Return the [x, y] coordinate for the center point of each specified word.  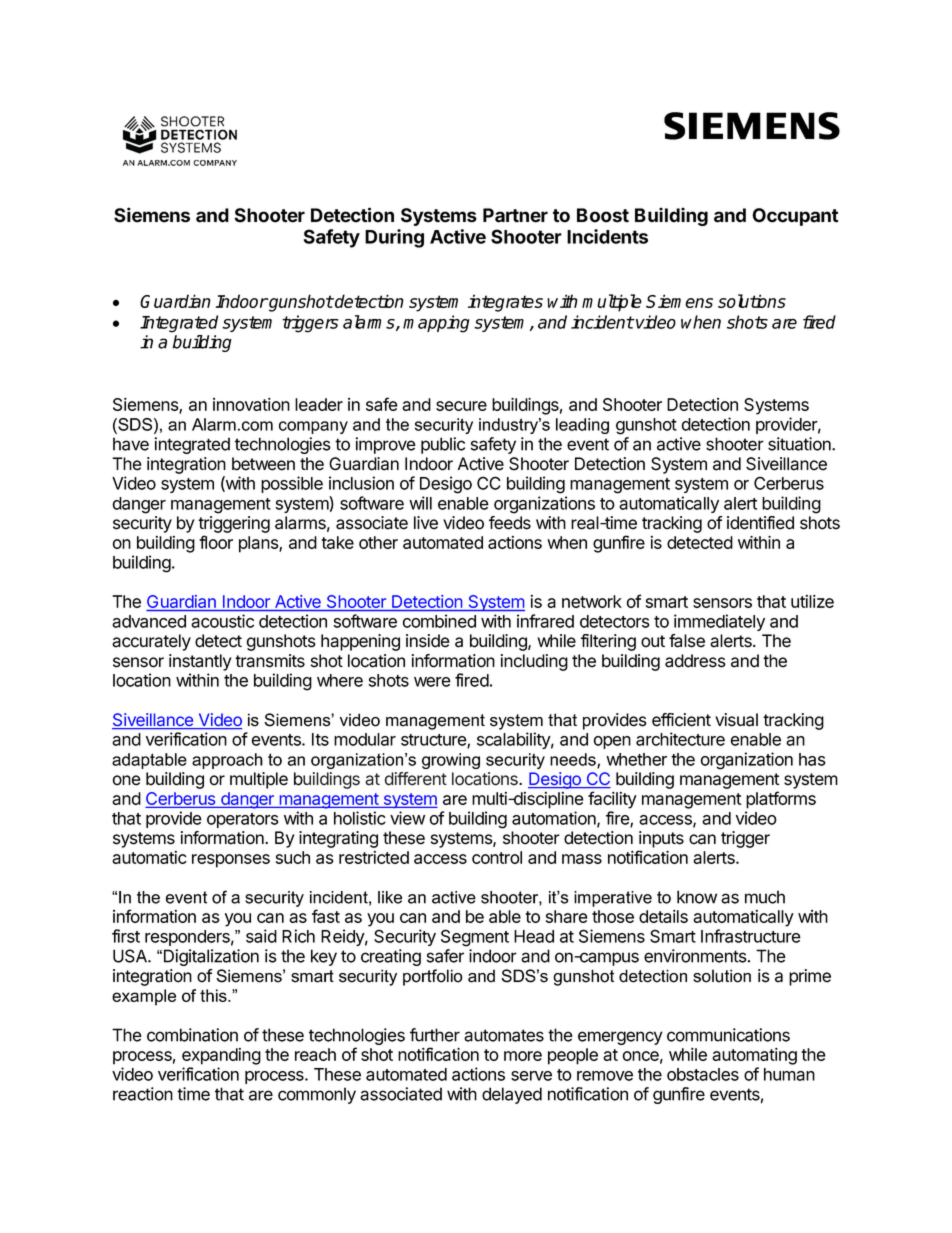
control [497, 857]
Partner [515, 215]
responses [231, 861]
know [697, 897]
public [443, 445]
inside [428, 641]
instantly [200, 662]
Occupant [795, 217]
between [263, 464]
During [394, 238]
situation [800, 444]
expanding [221, 1056]
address [695, 661]
